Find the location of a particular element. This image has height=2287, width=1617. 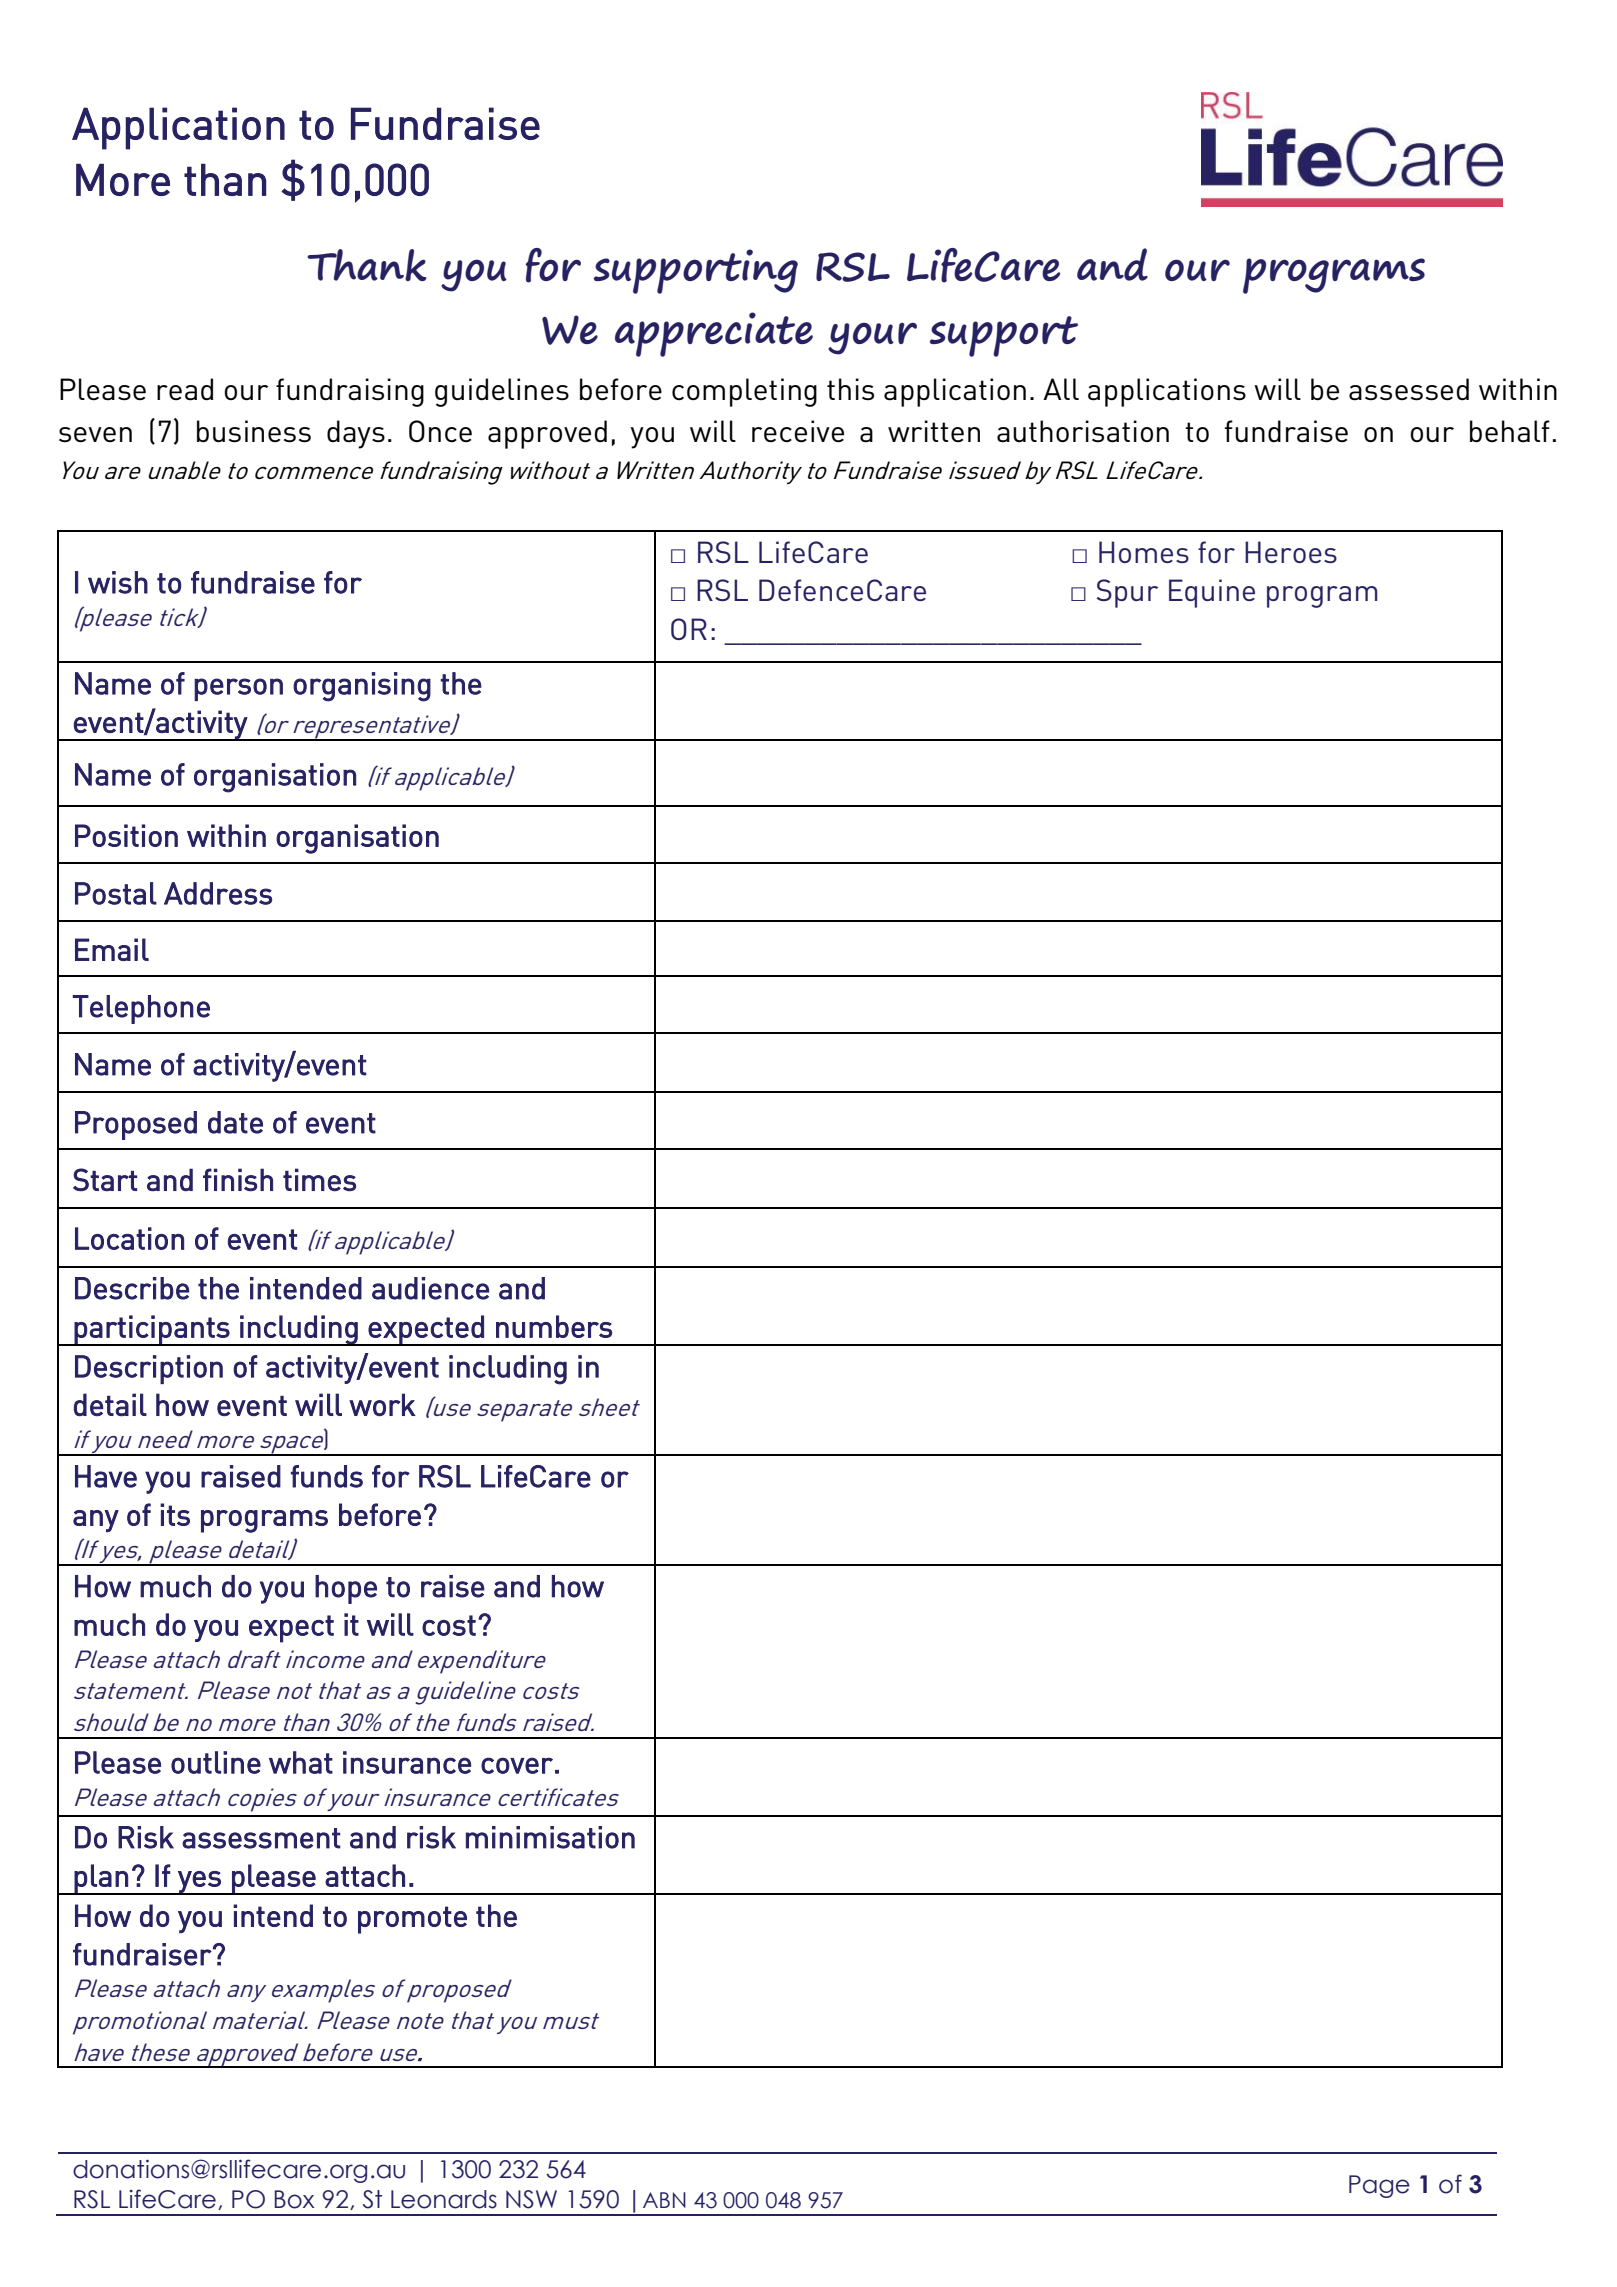

numbers is located at coordinates (554, 1326).
